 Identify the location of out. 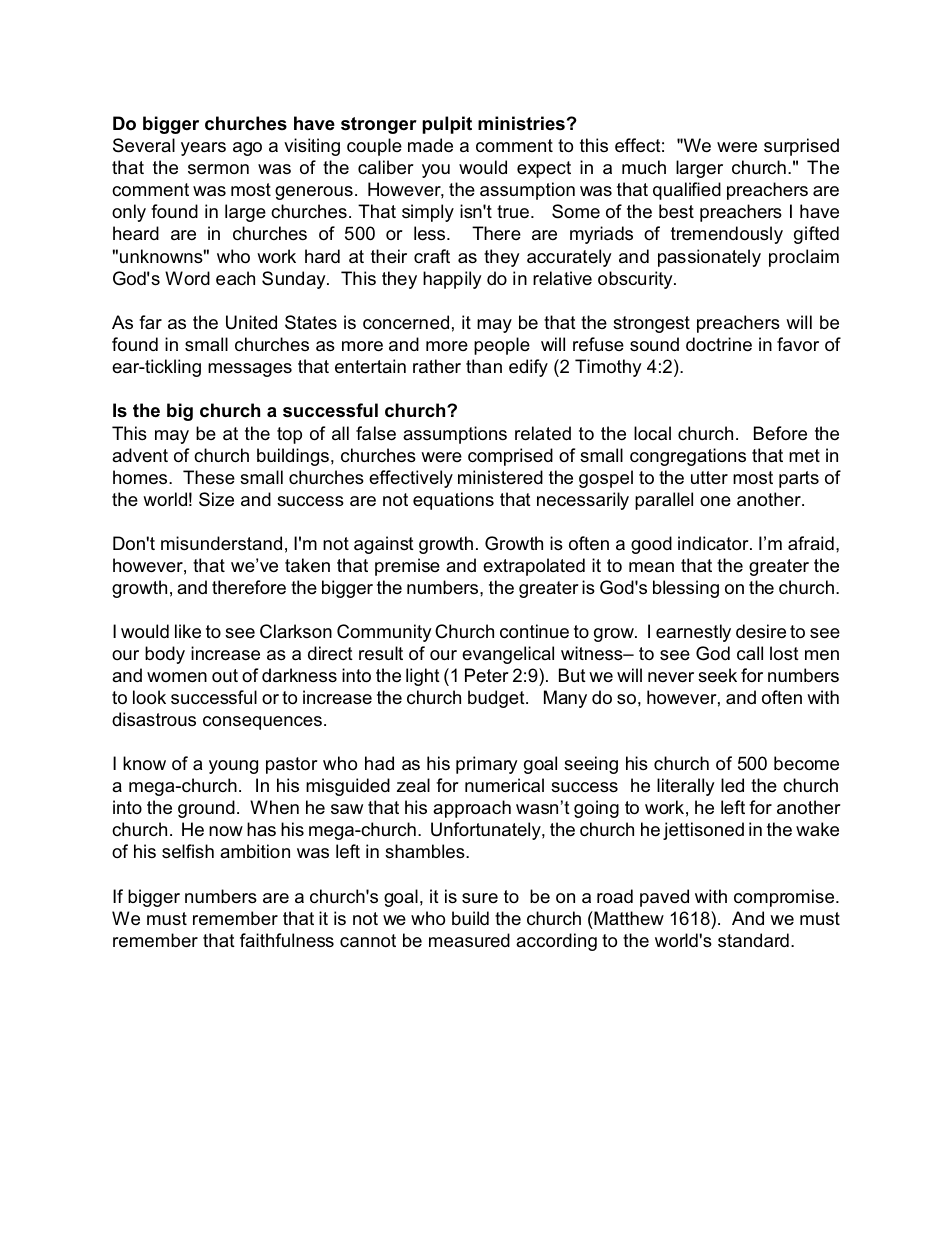
(225, 675).
